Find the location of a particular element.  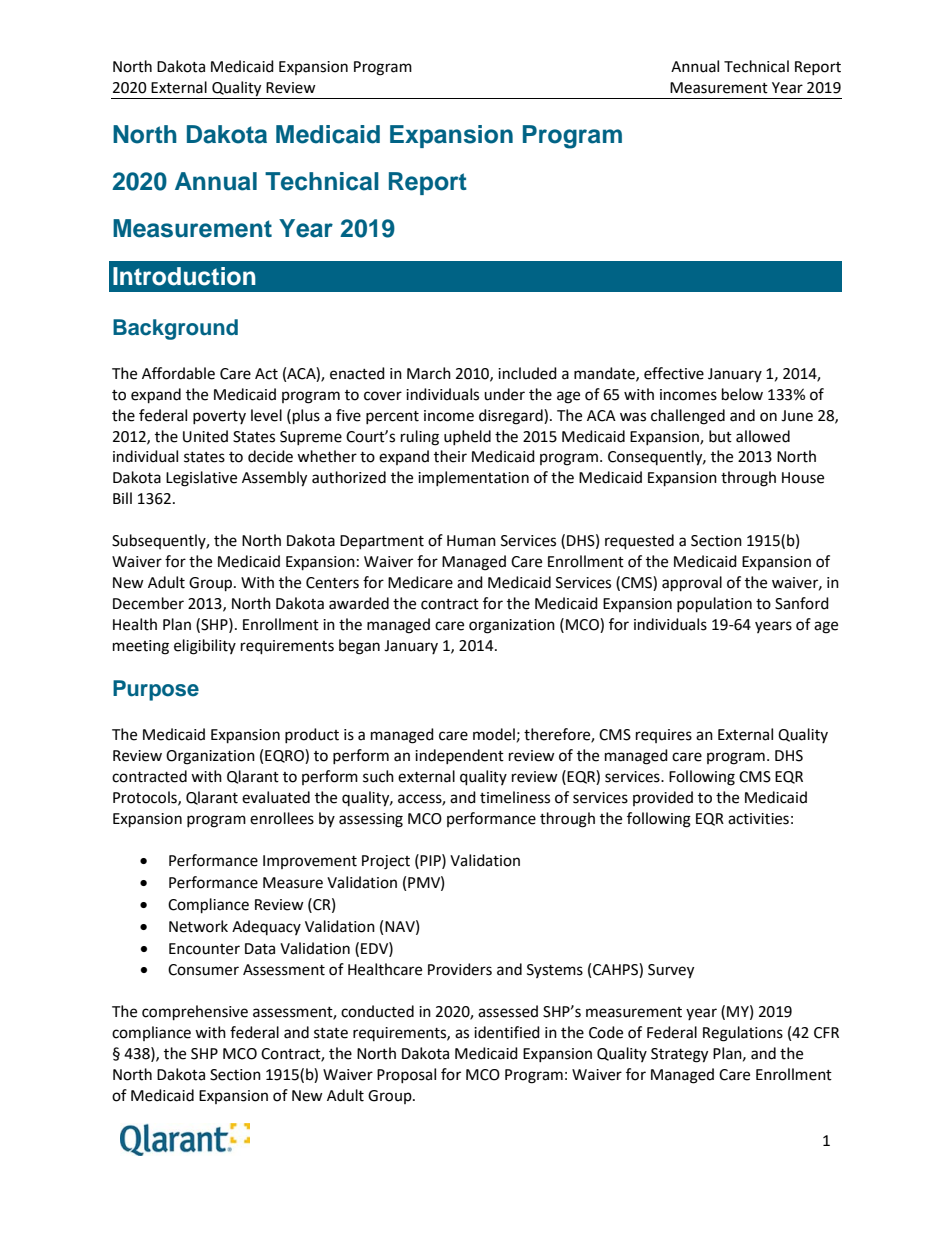

effective is located at coordinates (674, 373).
